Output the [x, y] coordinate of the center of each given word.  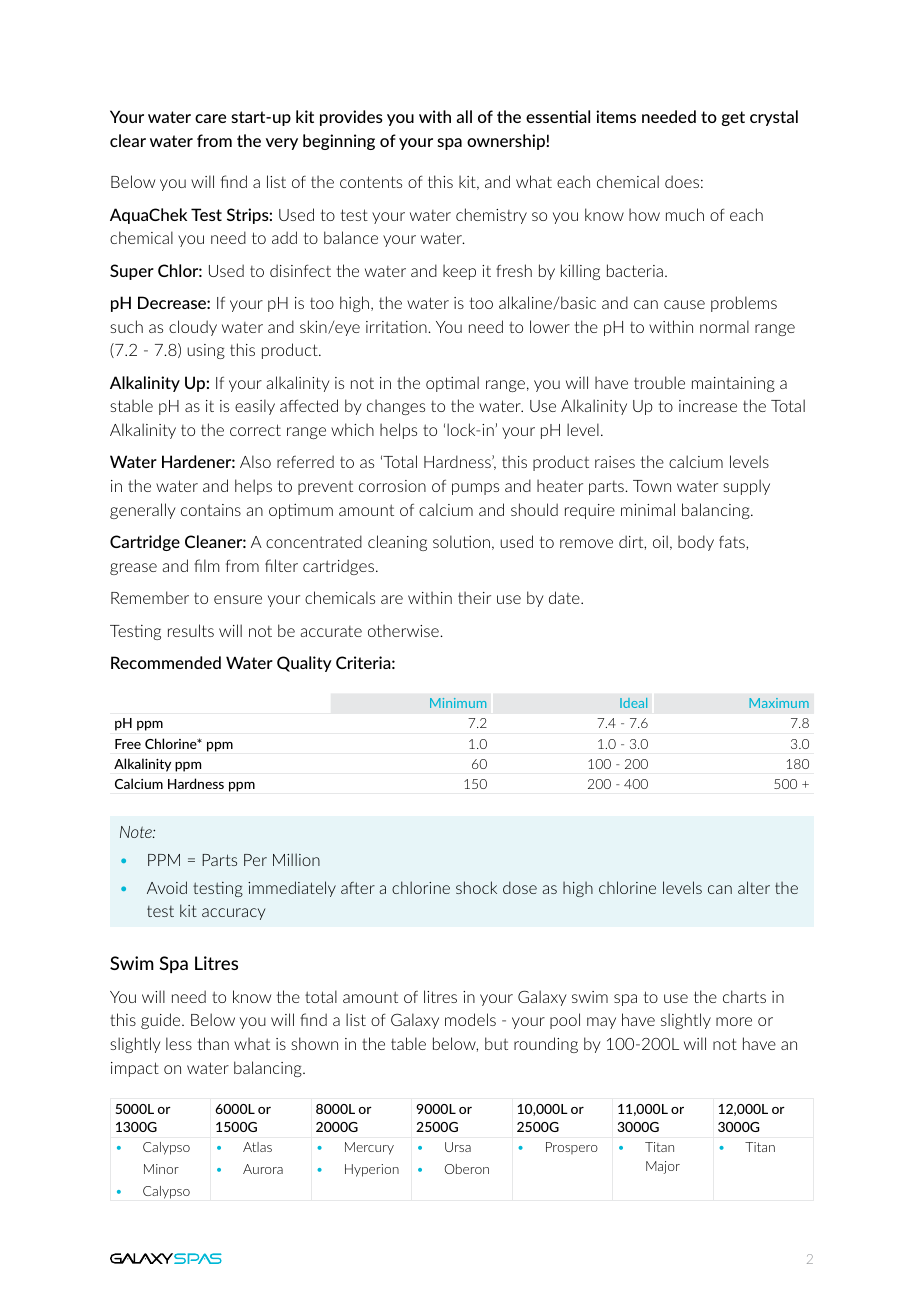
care [210, 118]
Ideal [633, 703]
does [682, 181]
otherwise [404, 630]
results [191, 630]
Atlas [257, 1147]
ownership [506, 142]
